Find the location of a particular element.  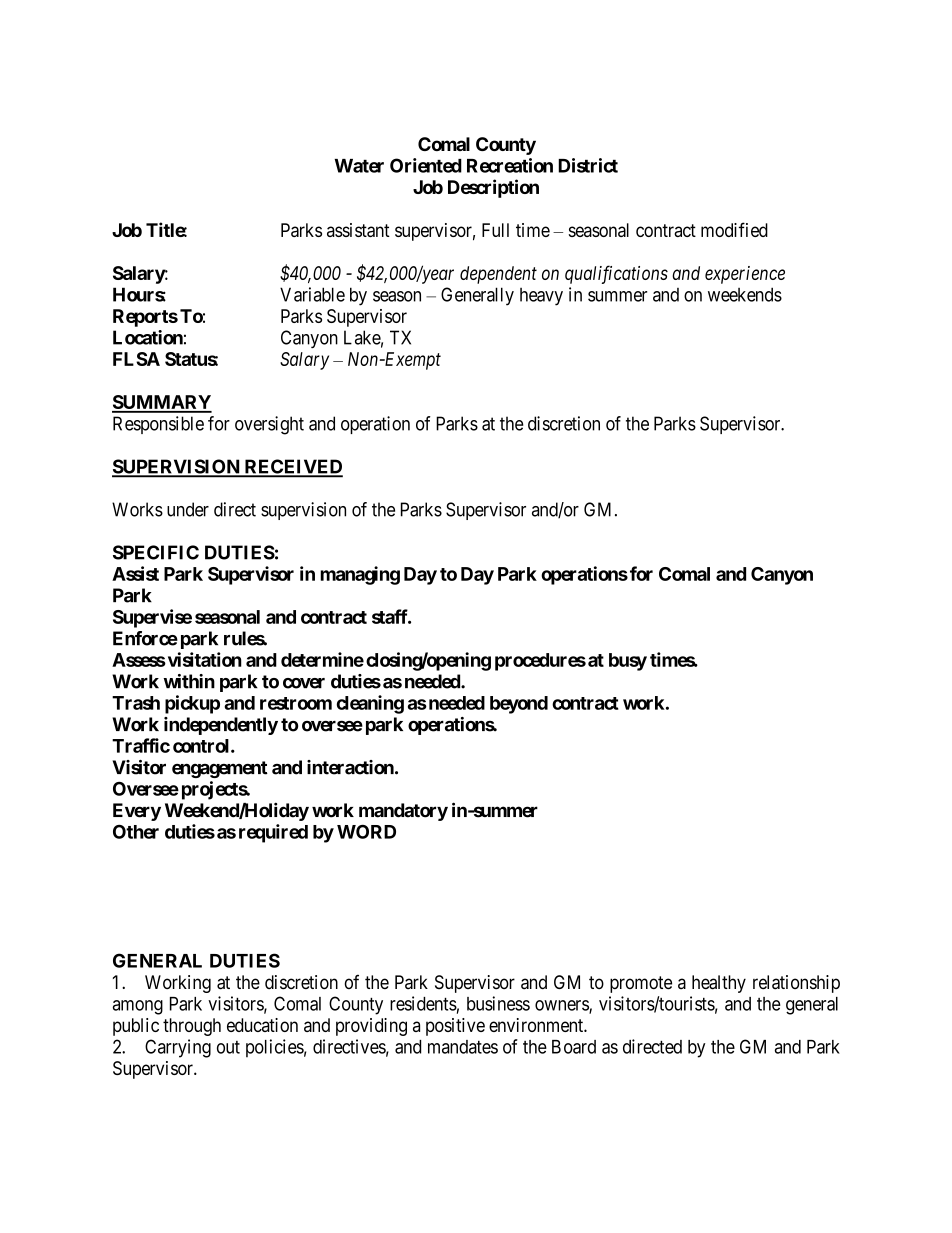

engagement is located at coordinates (220, 769).
